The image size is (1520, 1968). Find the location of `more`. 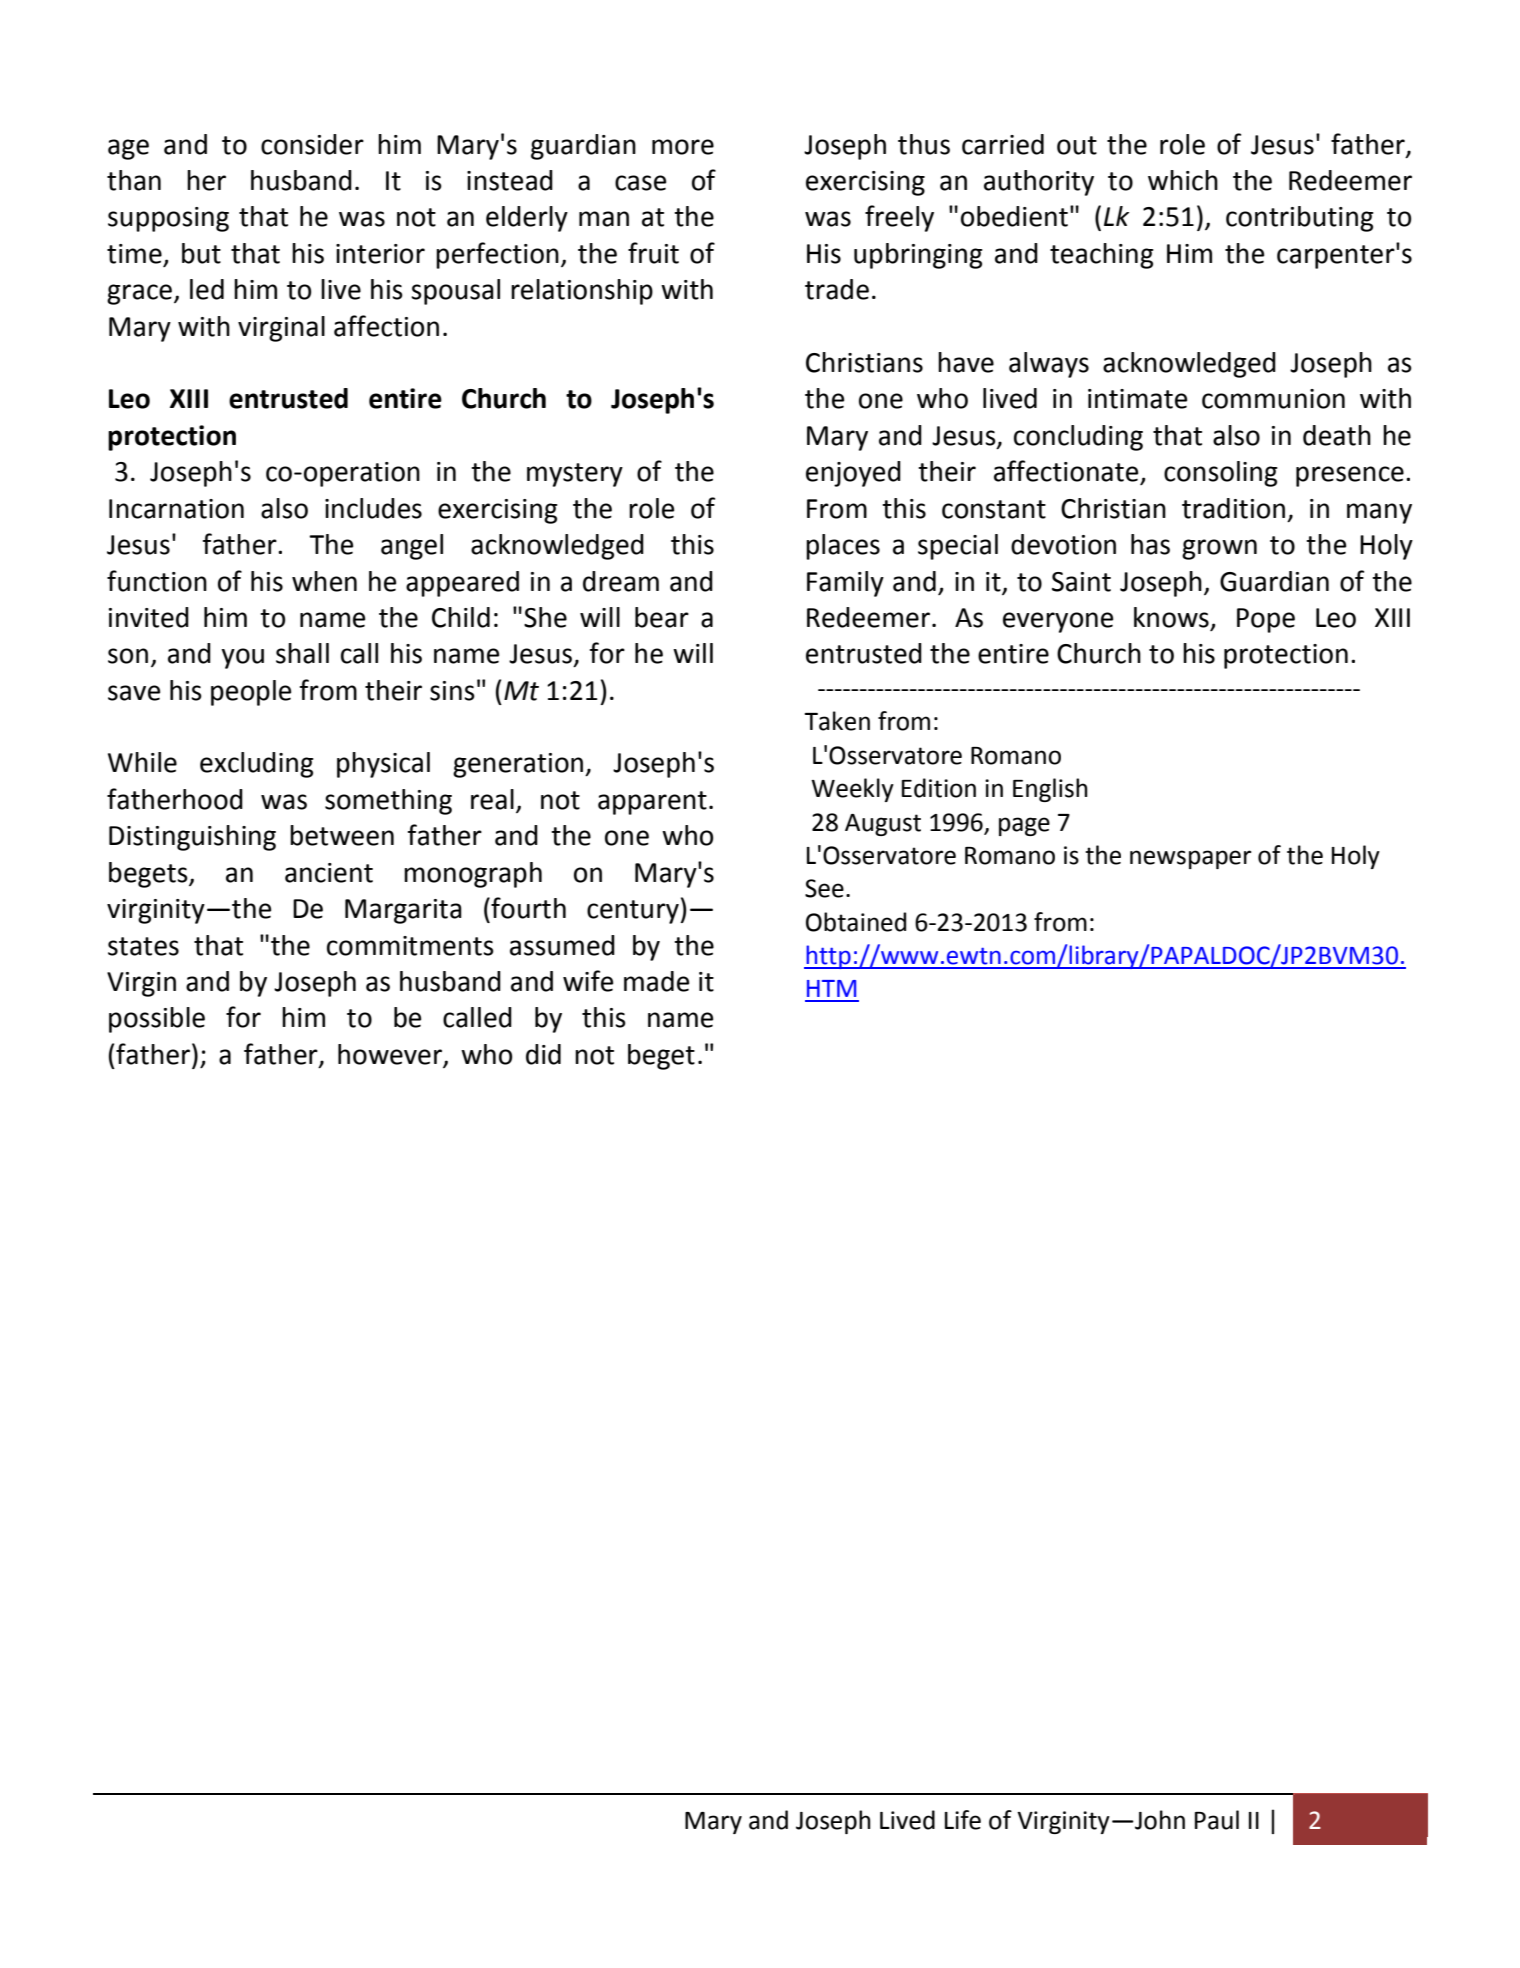

more is located at coordinates (683, 147).
